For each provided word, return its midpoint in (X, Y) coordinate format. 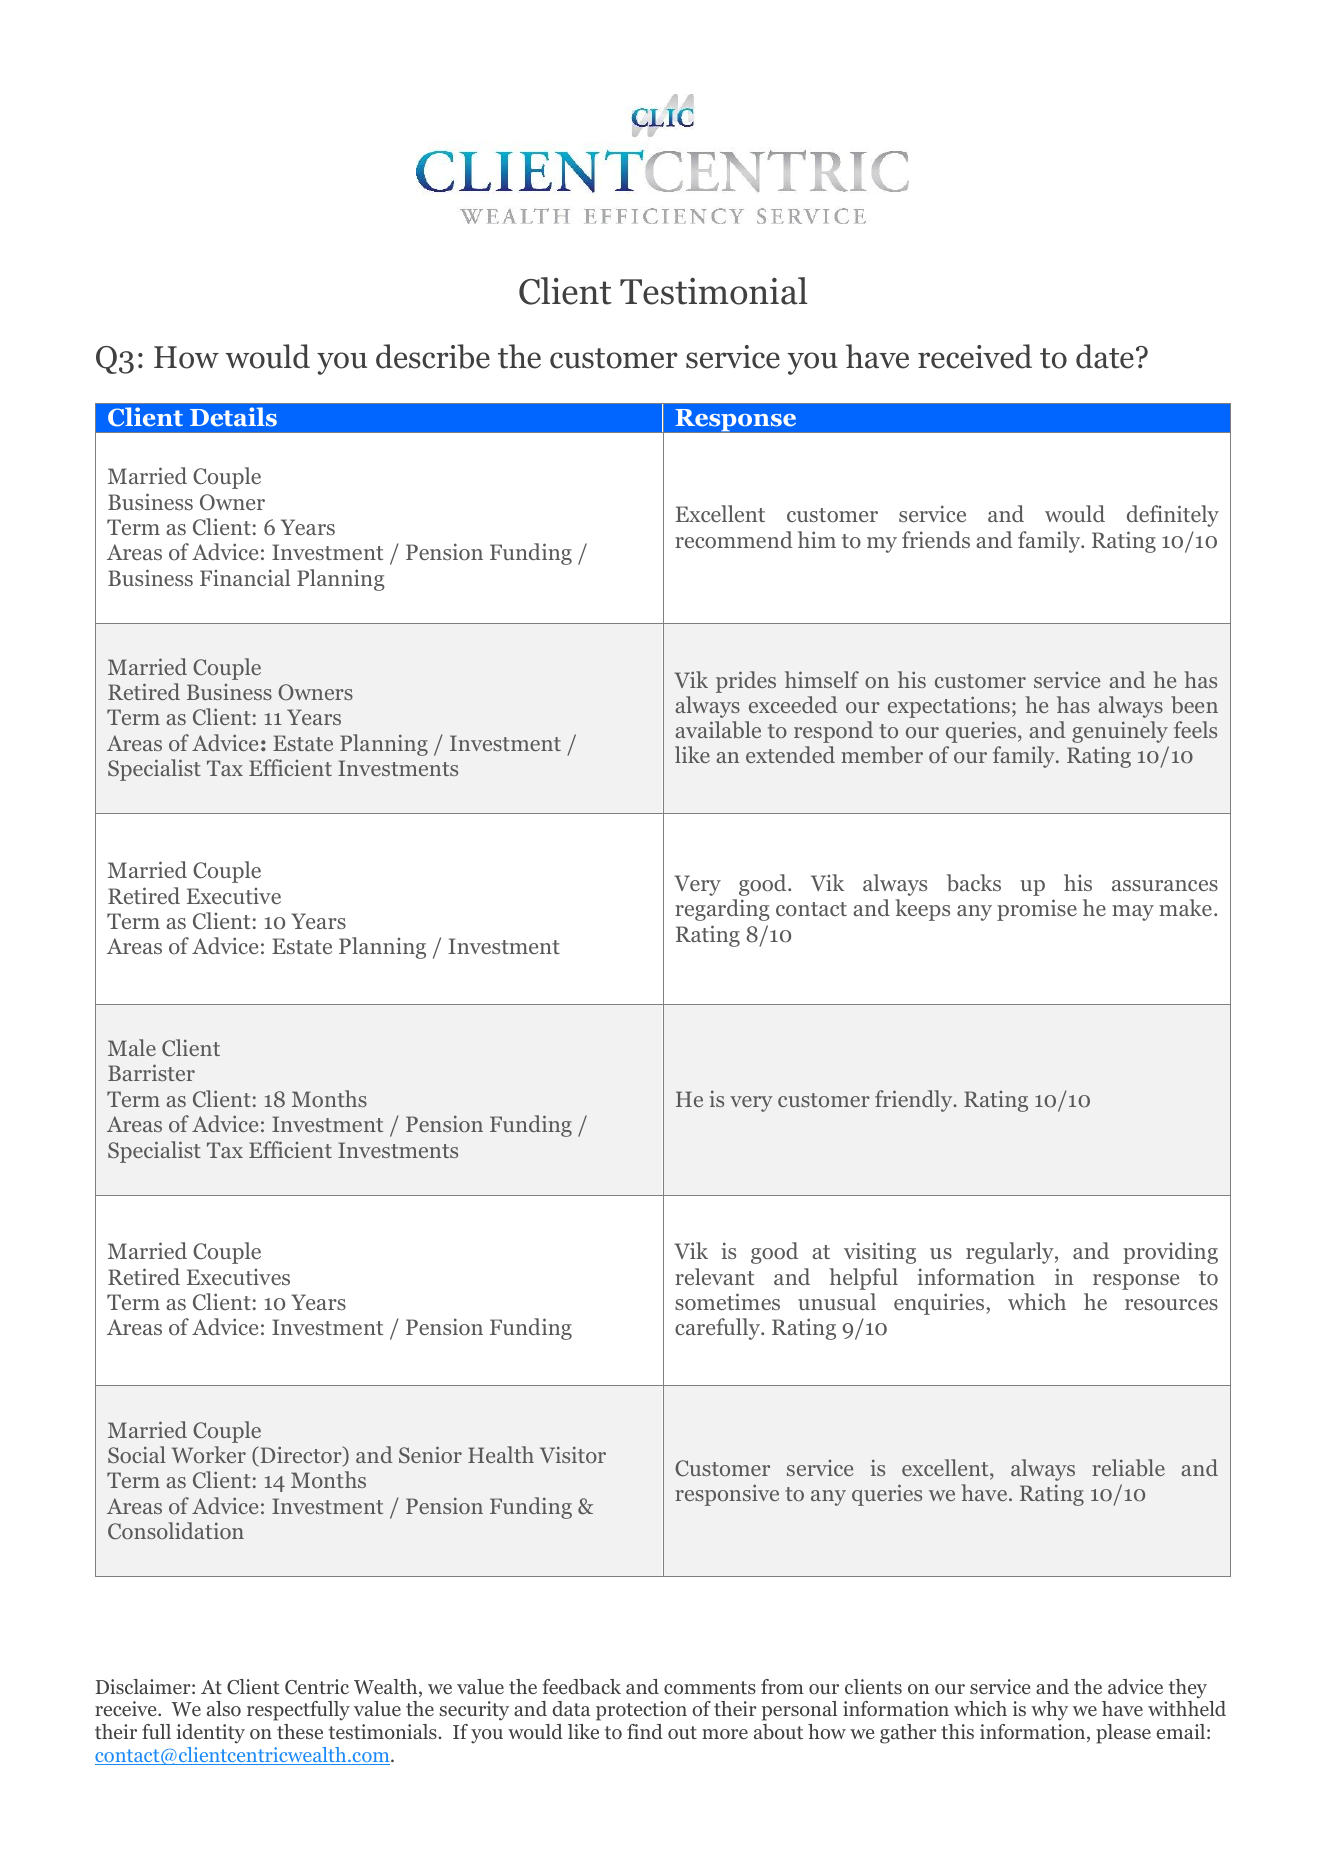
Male (132, 1047)
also (224, 1709)
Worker (209, 1454)
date (1105, 356)
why (1049, 1711)
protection (641, 1711)
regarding (722, 910)
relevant (714, 1276)
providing (1170, 1253)
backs (974, 883)
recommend (734, 540)
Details (233, 417)
